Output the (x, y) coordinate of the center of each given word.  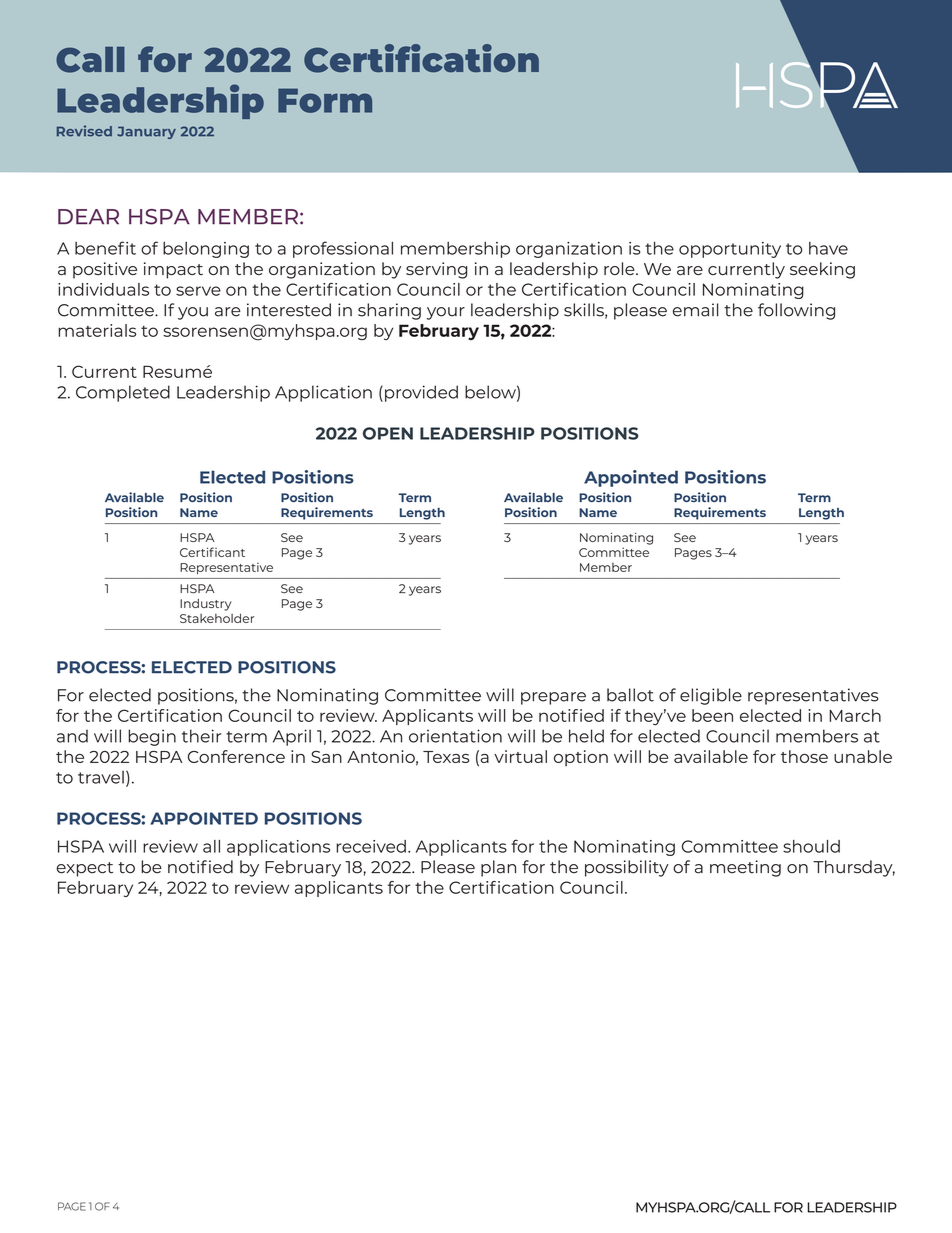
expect (84, 869)
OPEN (388, 433)
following (796, 311)
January (146, 132)
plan (498, 868)
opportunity (730, 250)
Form (325, 100)
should (811, 846)
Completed (123, 393)
